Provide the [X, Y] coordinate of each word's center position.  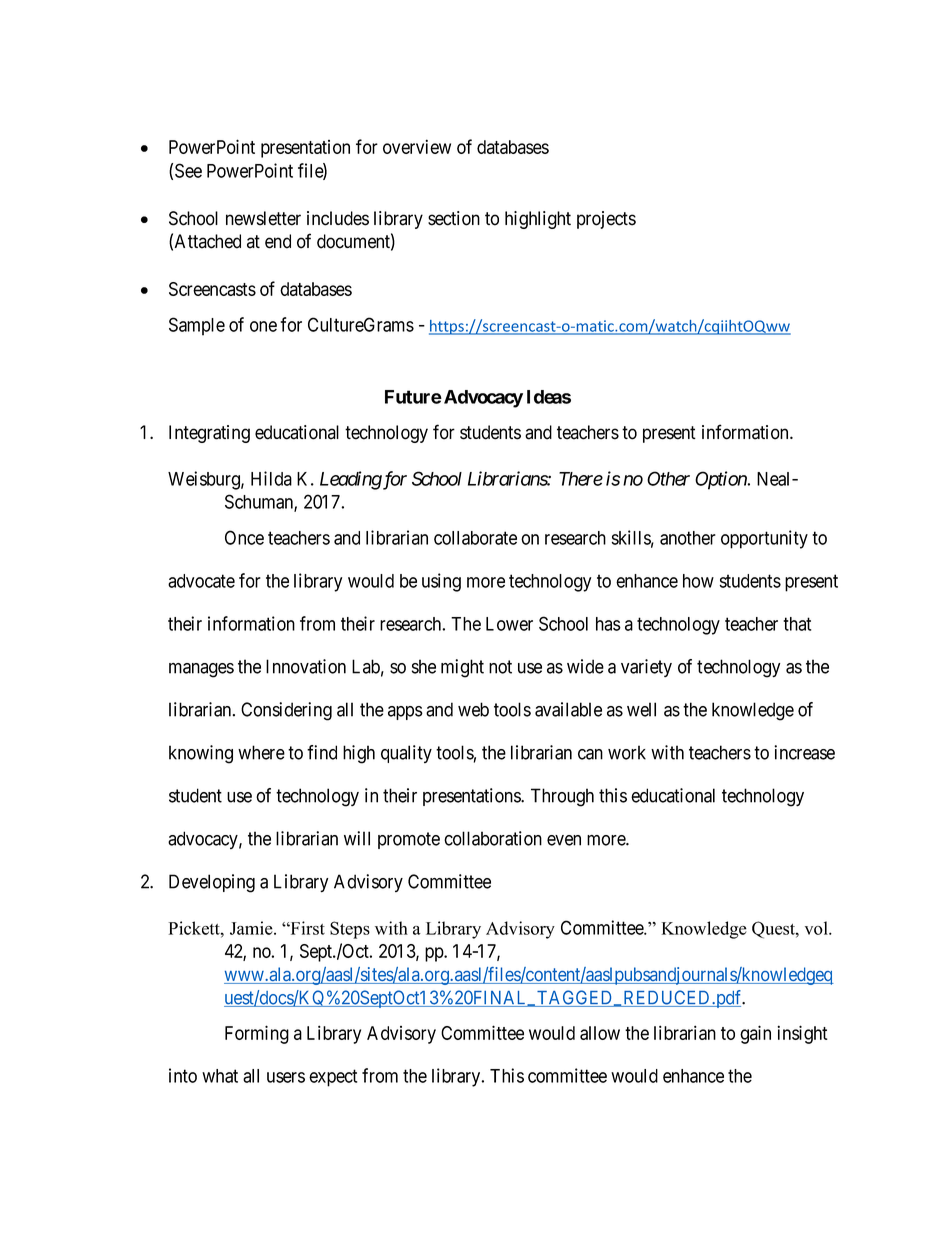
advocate [201, 581]
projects [606, 220]
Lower [509, 624]
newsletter [263, 218]
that [797, 624]
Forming [257, 1034]
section [454, 218]
